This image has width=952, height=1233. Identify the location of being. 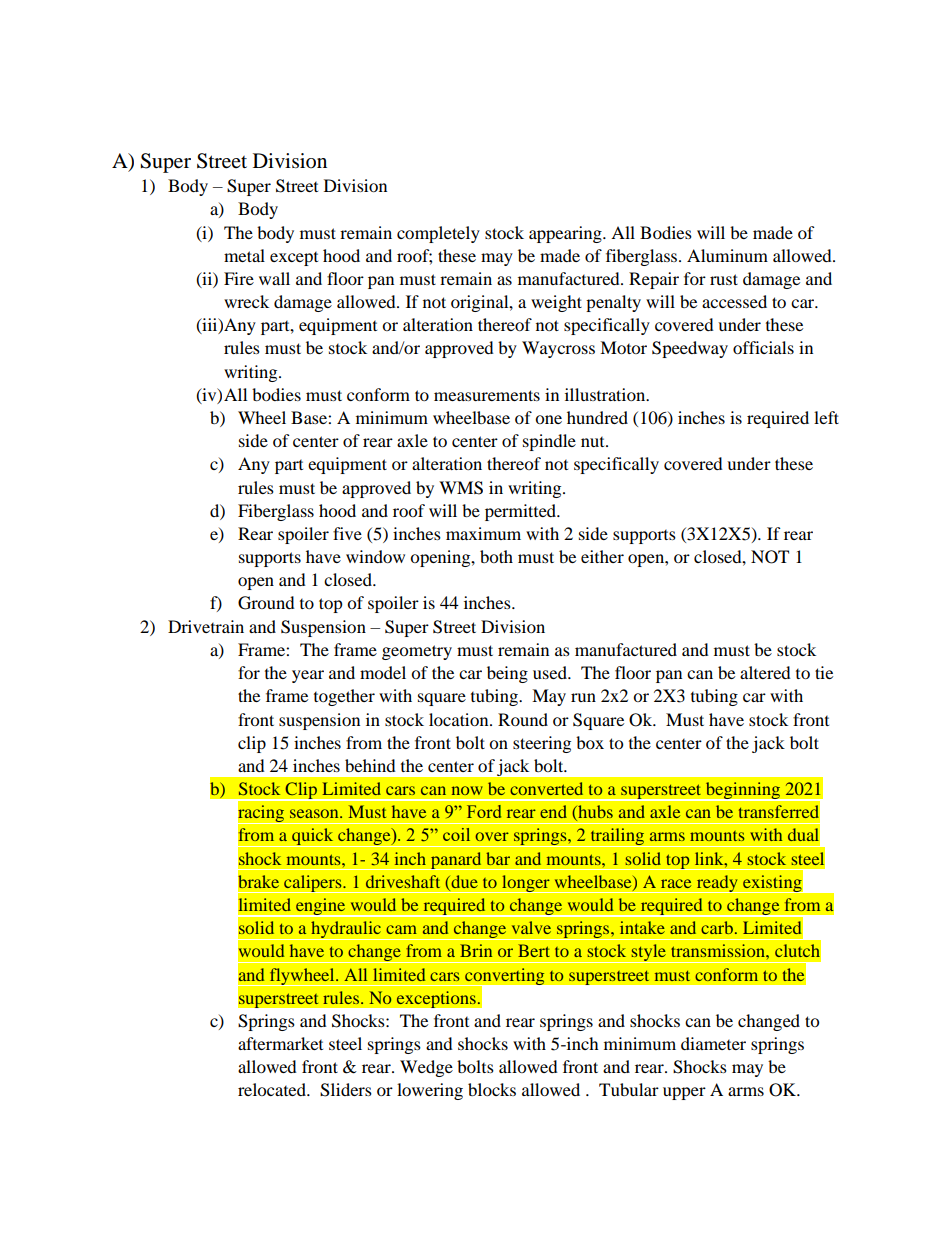
(507, 674).
